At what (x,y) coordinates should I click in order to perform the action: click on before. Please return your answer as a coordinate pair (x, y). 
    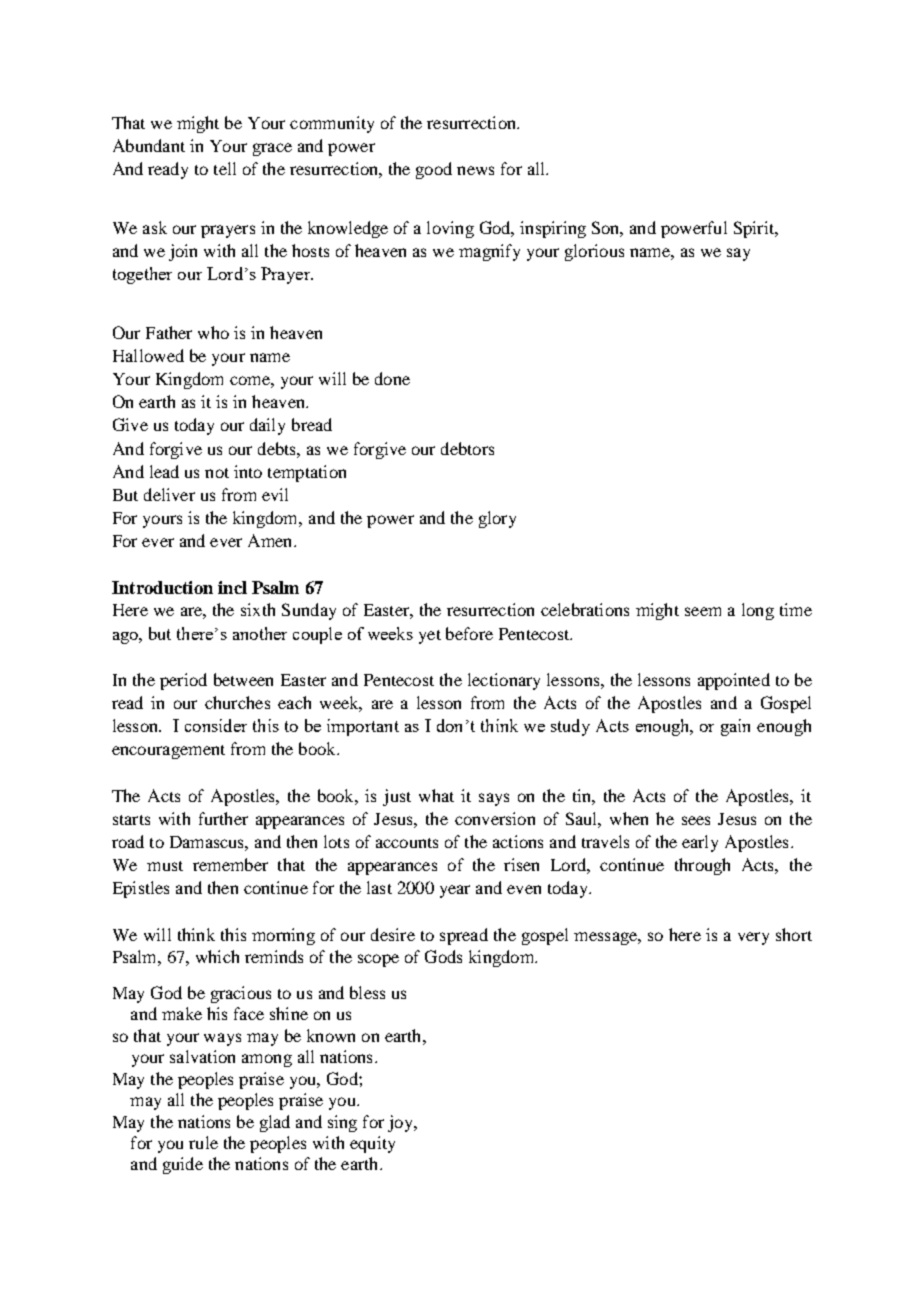
    Looking at the image, I should click on (469, 633).
